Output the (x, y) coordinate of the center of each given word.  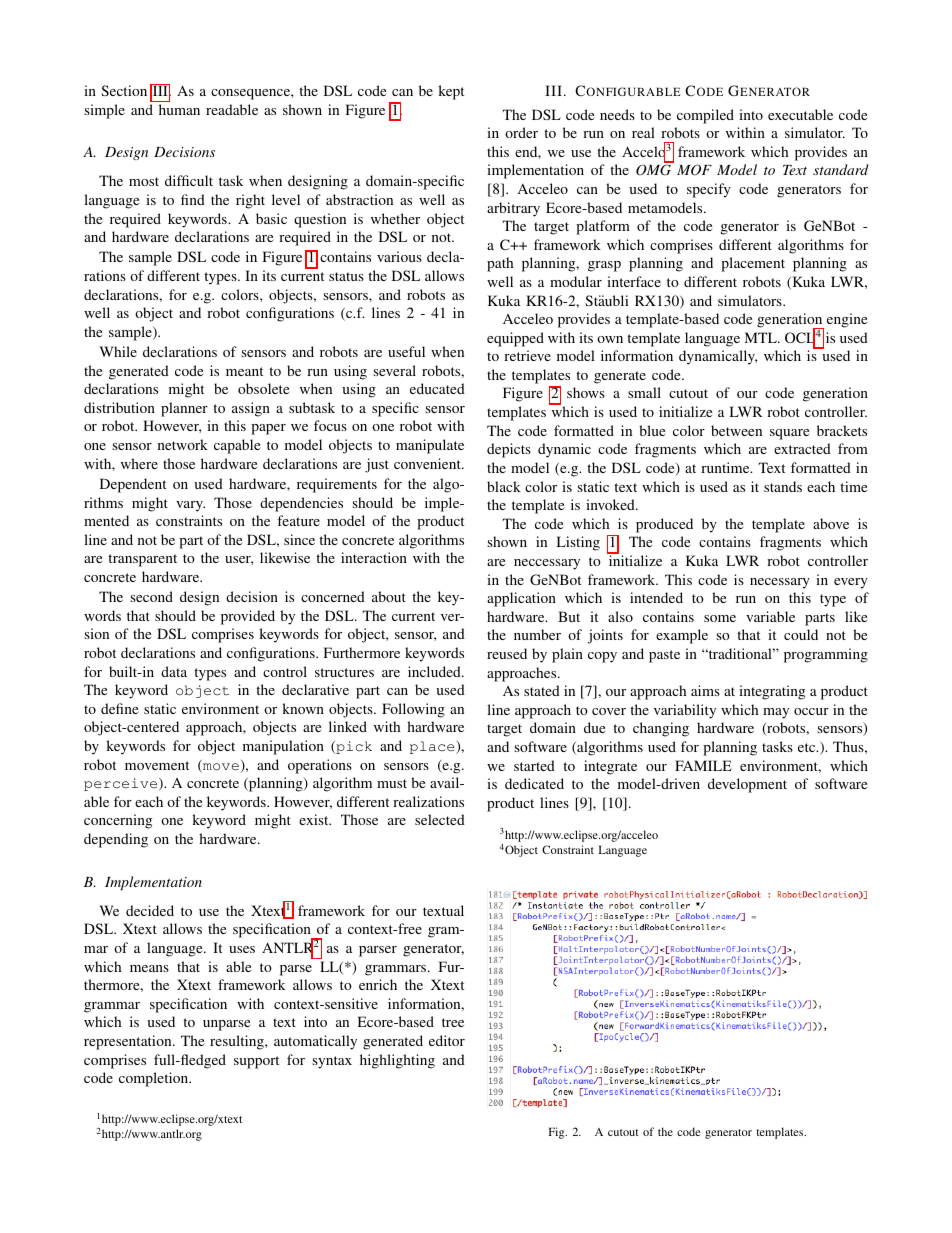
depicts (509, 450)
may (776, 713)
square (789, 434)
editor (447, 1040)
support (256, 1062)
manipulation (283, 747)
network (183, 444)
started (534, 765)
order (521, 132)
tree (453, 1022)
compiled (705, 116)
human (179, 109)
